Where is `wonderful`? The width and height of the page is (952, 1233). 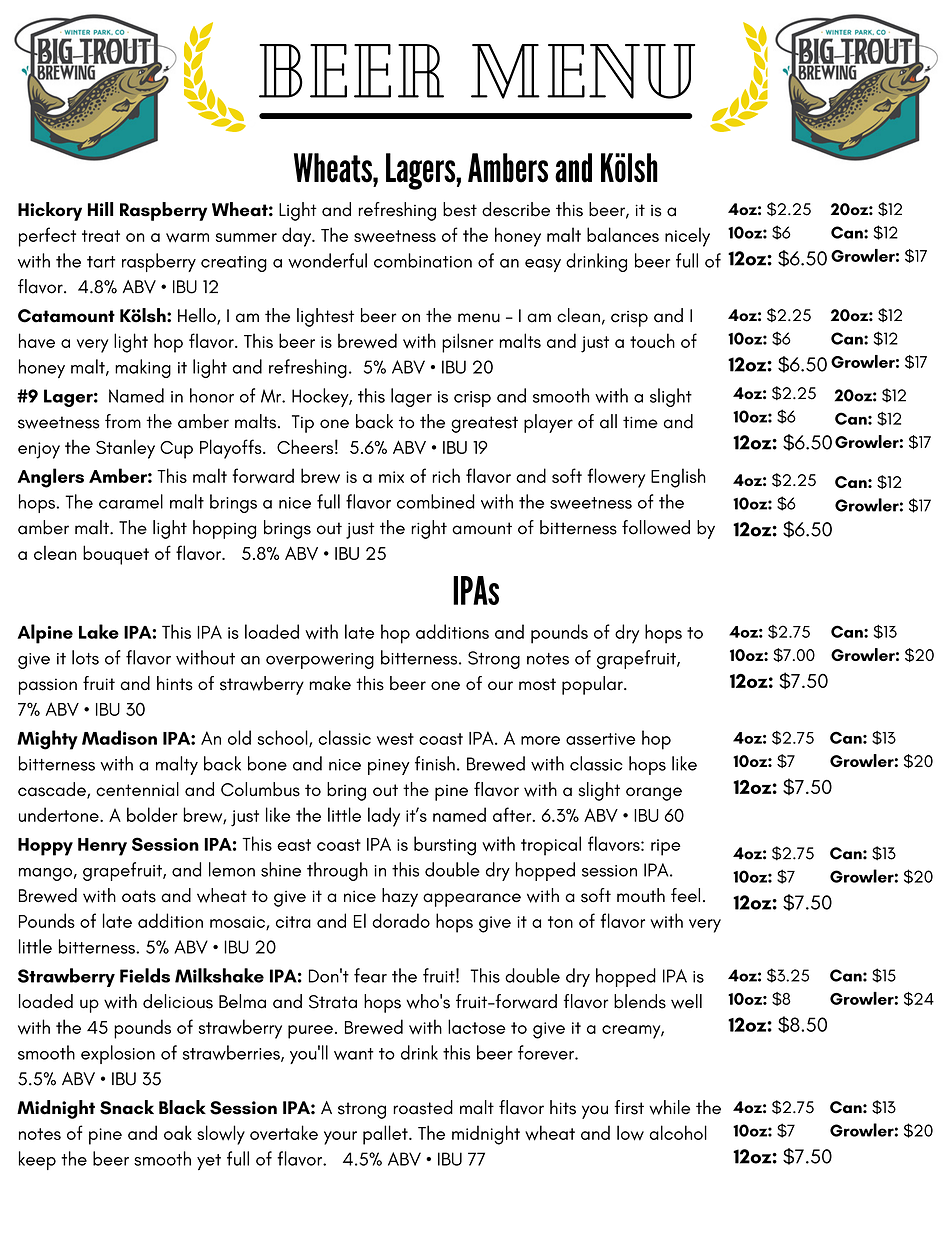
wonderful is located at coordinates (327, 260).
